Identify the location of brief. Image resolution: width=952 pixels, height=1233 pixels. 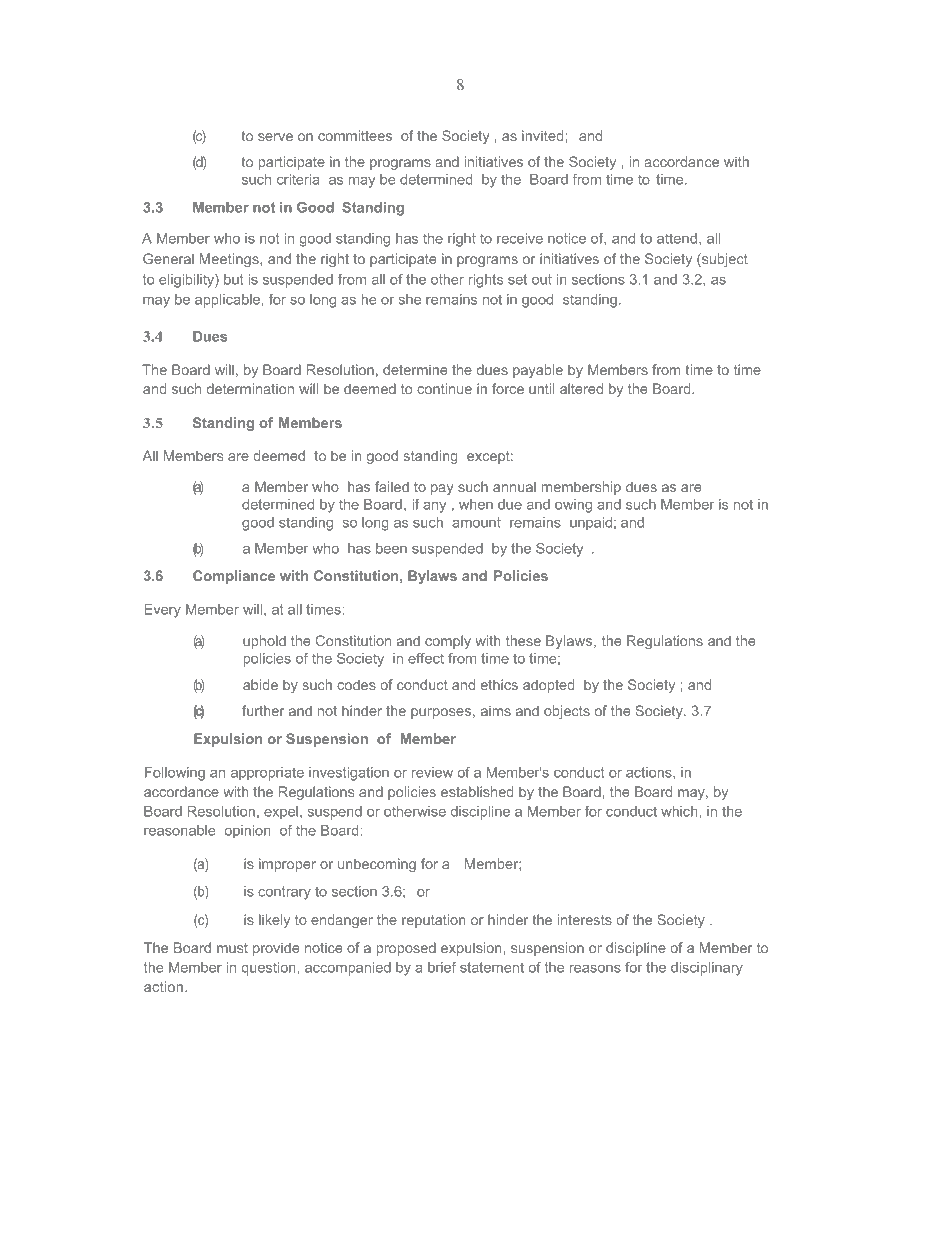
(442, 967).
